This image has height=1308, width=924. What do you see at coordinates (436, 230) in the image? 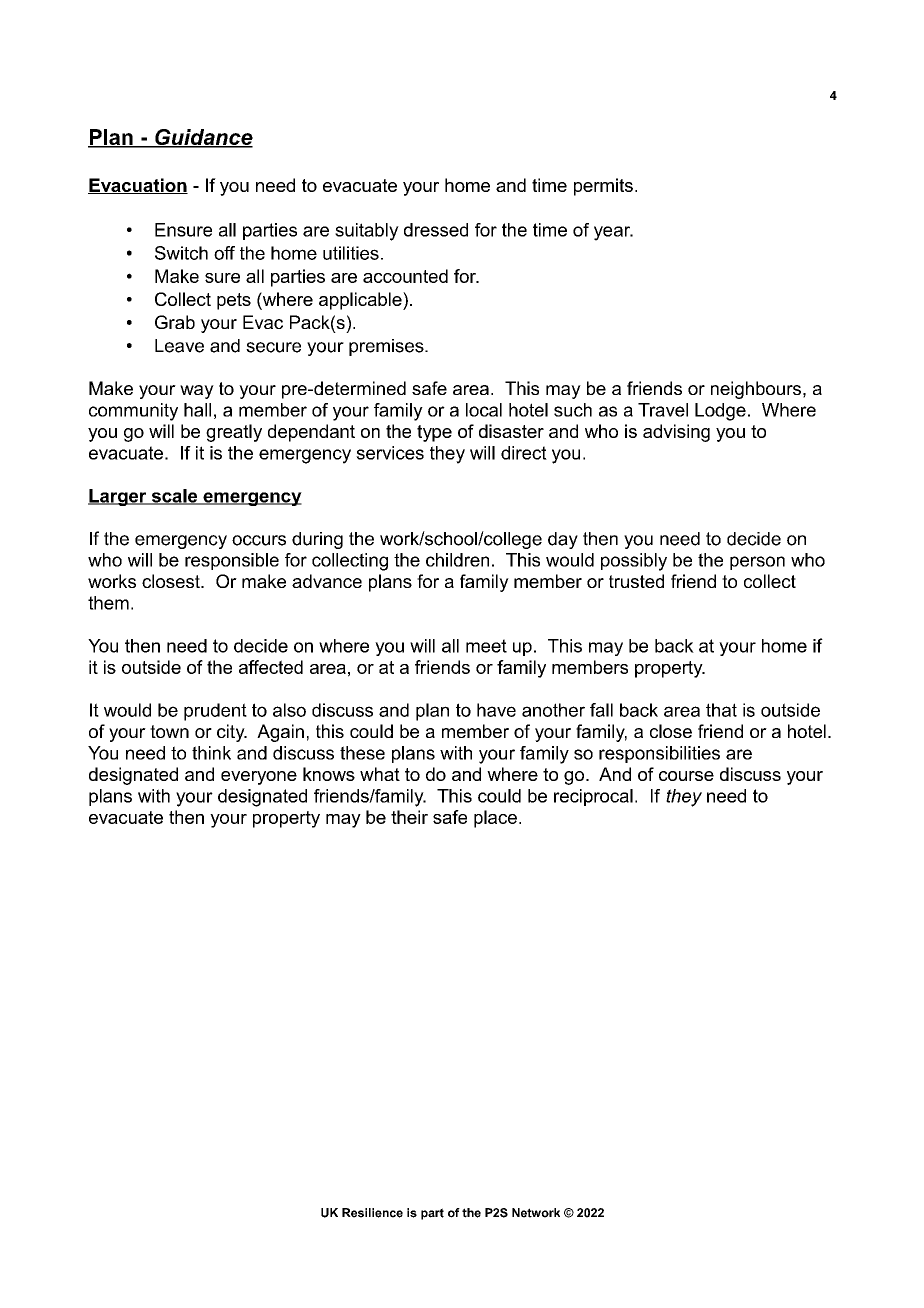
I see `dressed` at bounding box center [436, 230].
